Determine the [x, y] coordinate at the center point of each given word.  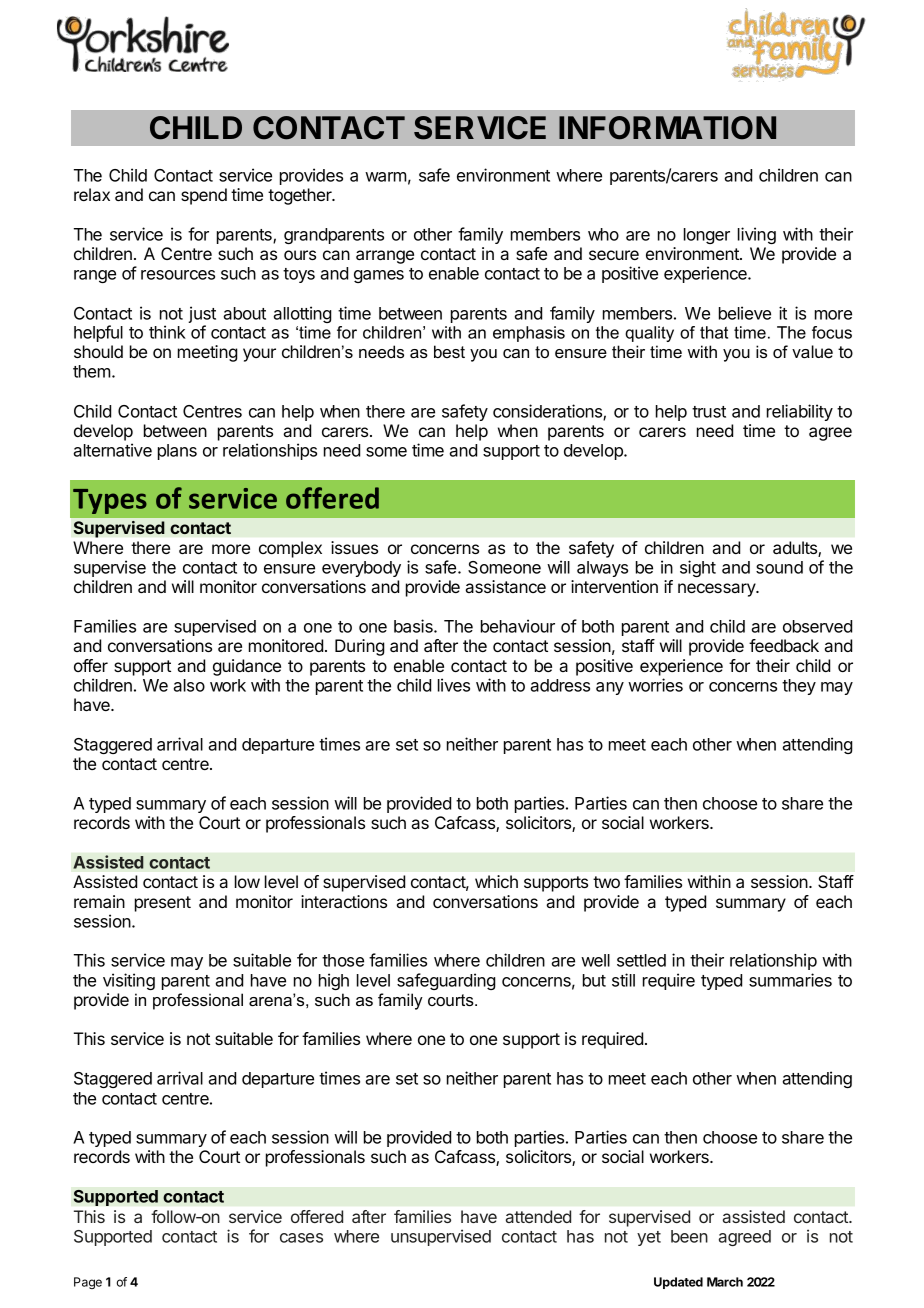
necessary [718, 590]
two [606, 882]
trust [709, 412]
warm [386, 177]
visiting [129, 981]
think [167, 332]
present [163, 904]
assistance [505, 586]
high [334, 981]
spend [204, 196]
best [449, 351]
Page [88, 1283]
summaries [790, 980]
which [496, 881]
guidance [247, 667]
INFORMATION [667, 128]
